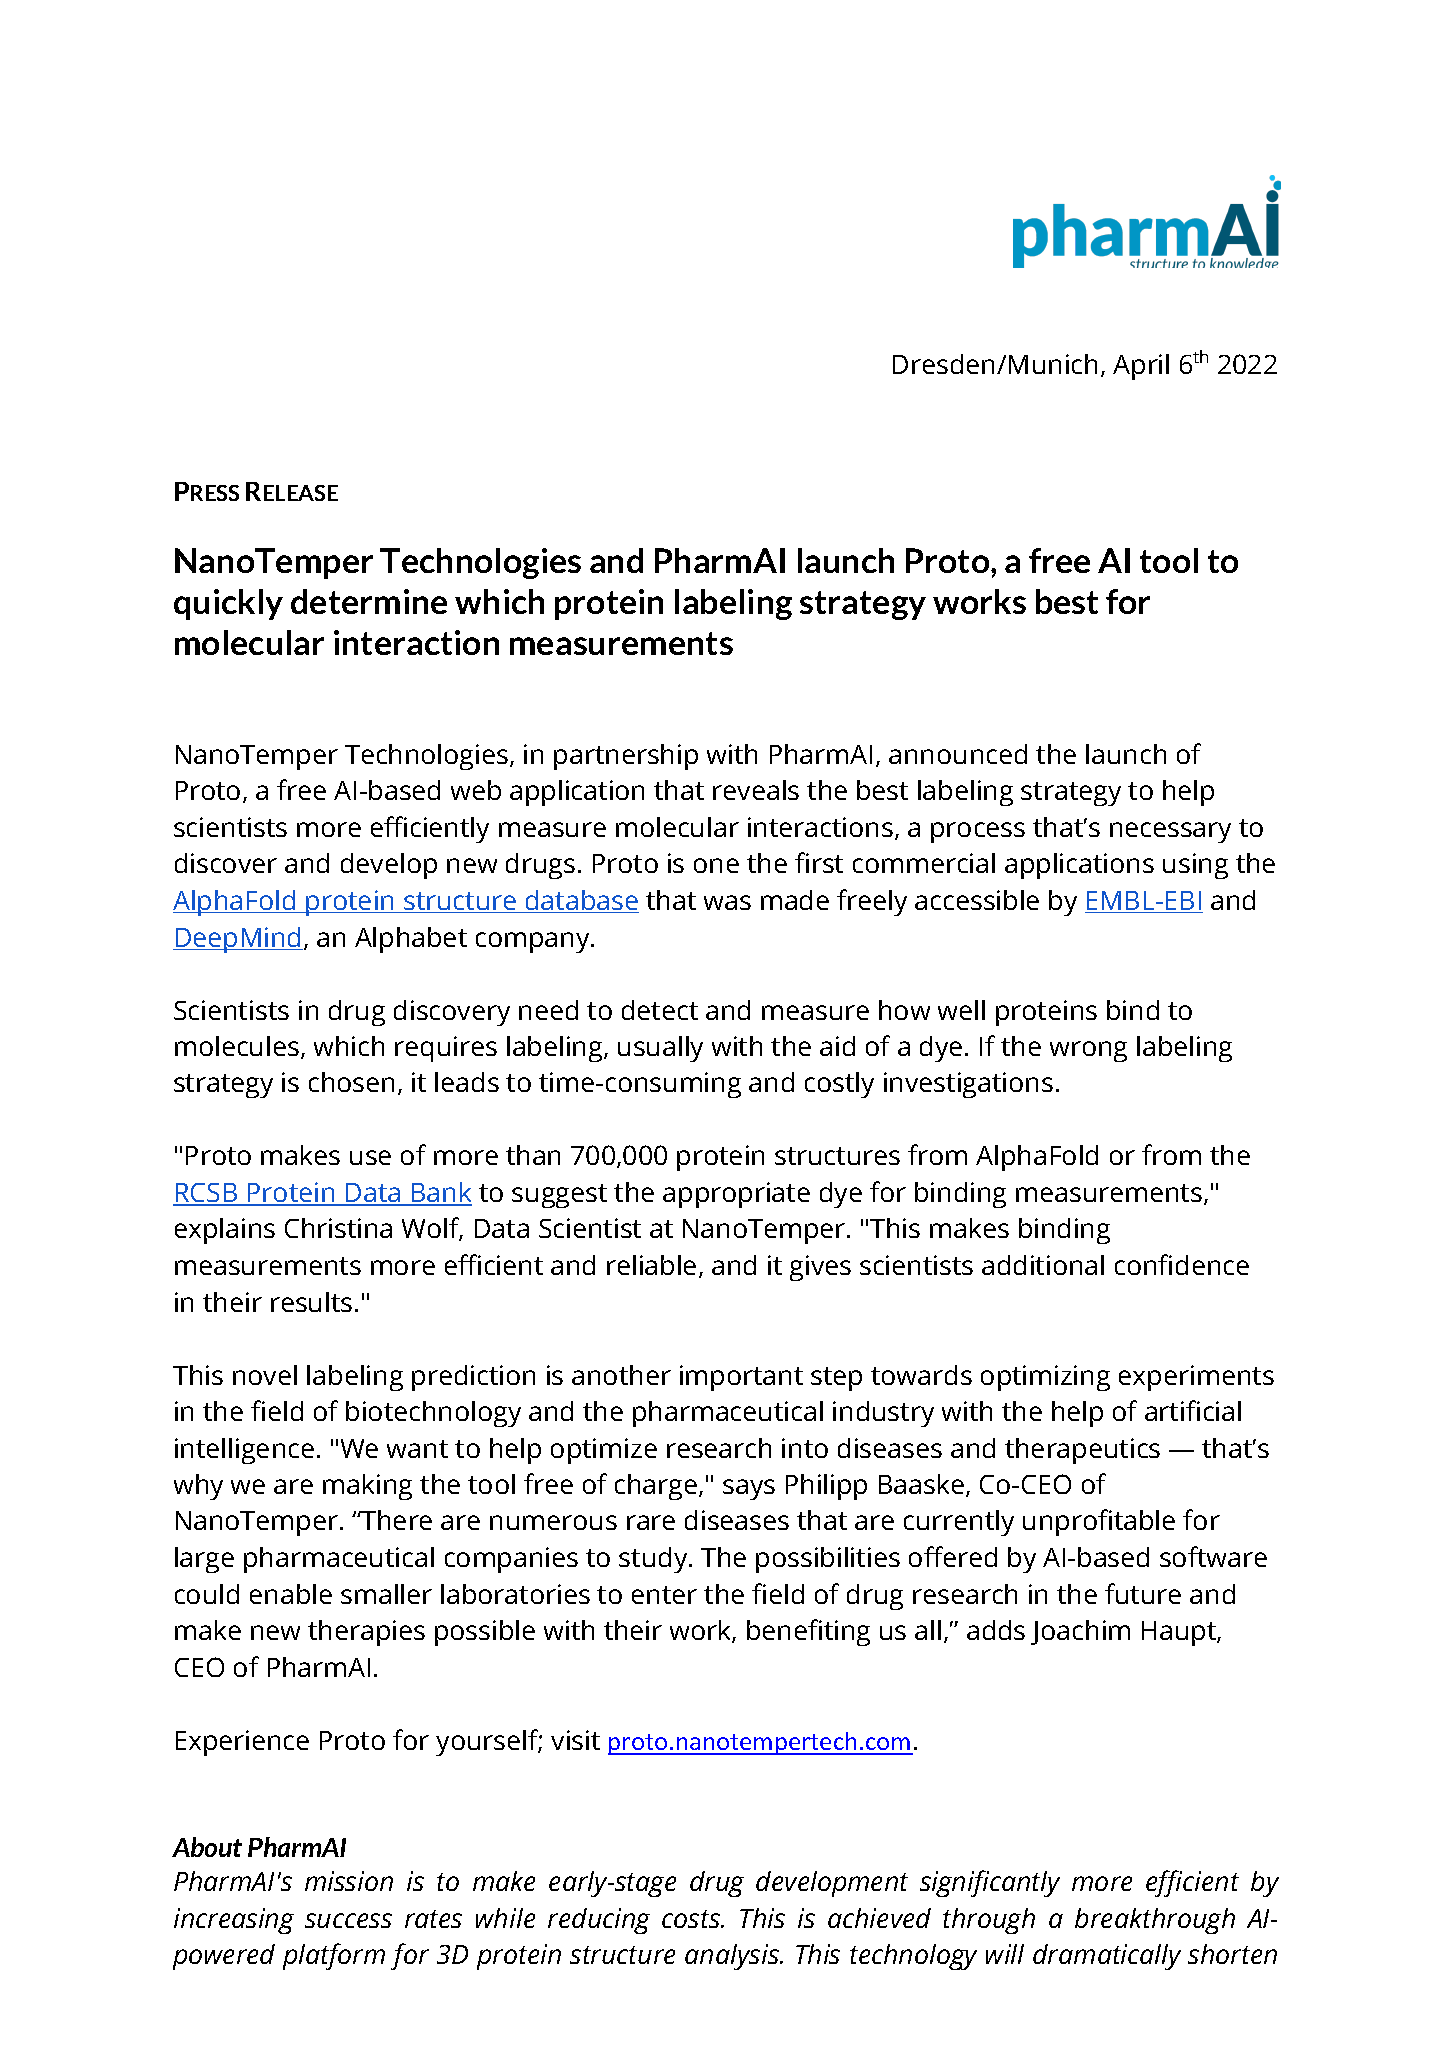 This screenshot has height=2052, width=1451. What do you see at coordinates (692, 1919) in the screenshot?
I see `costs` at bounding box center [692, 1919].
